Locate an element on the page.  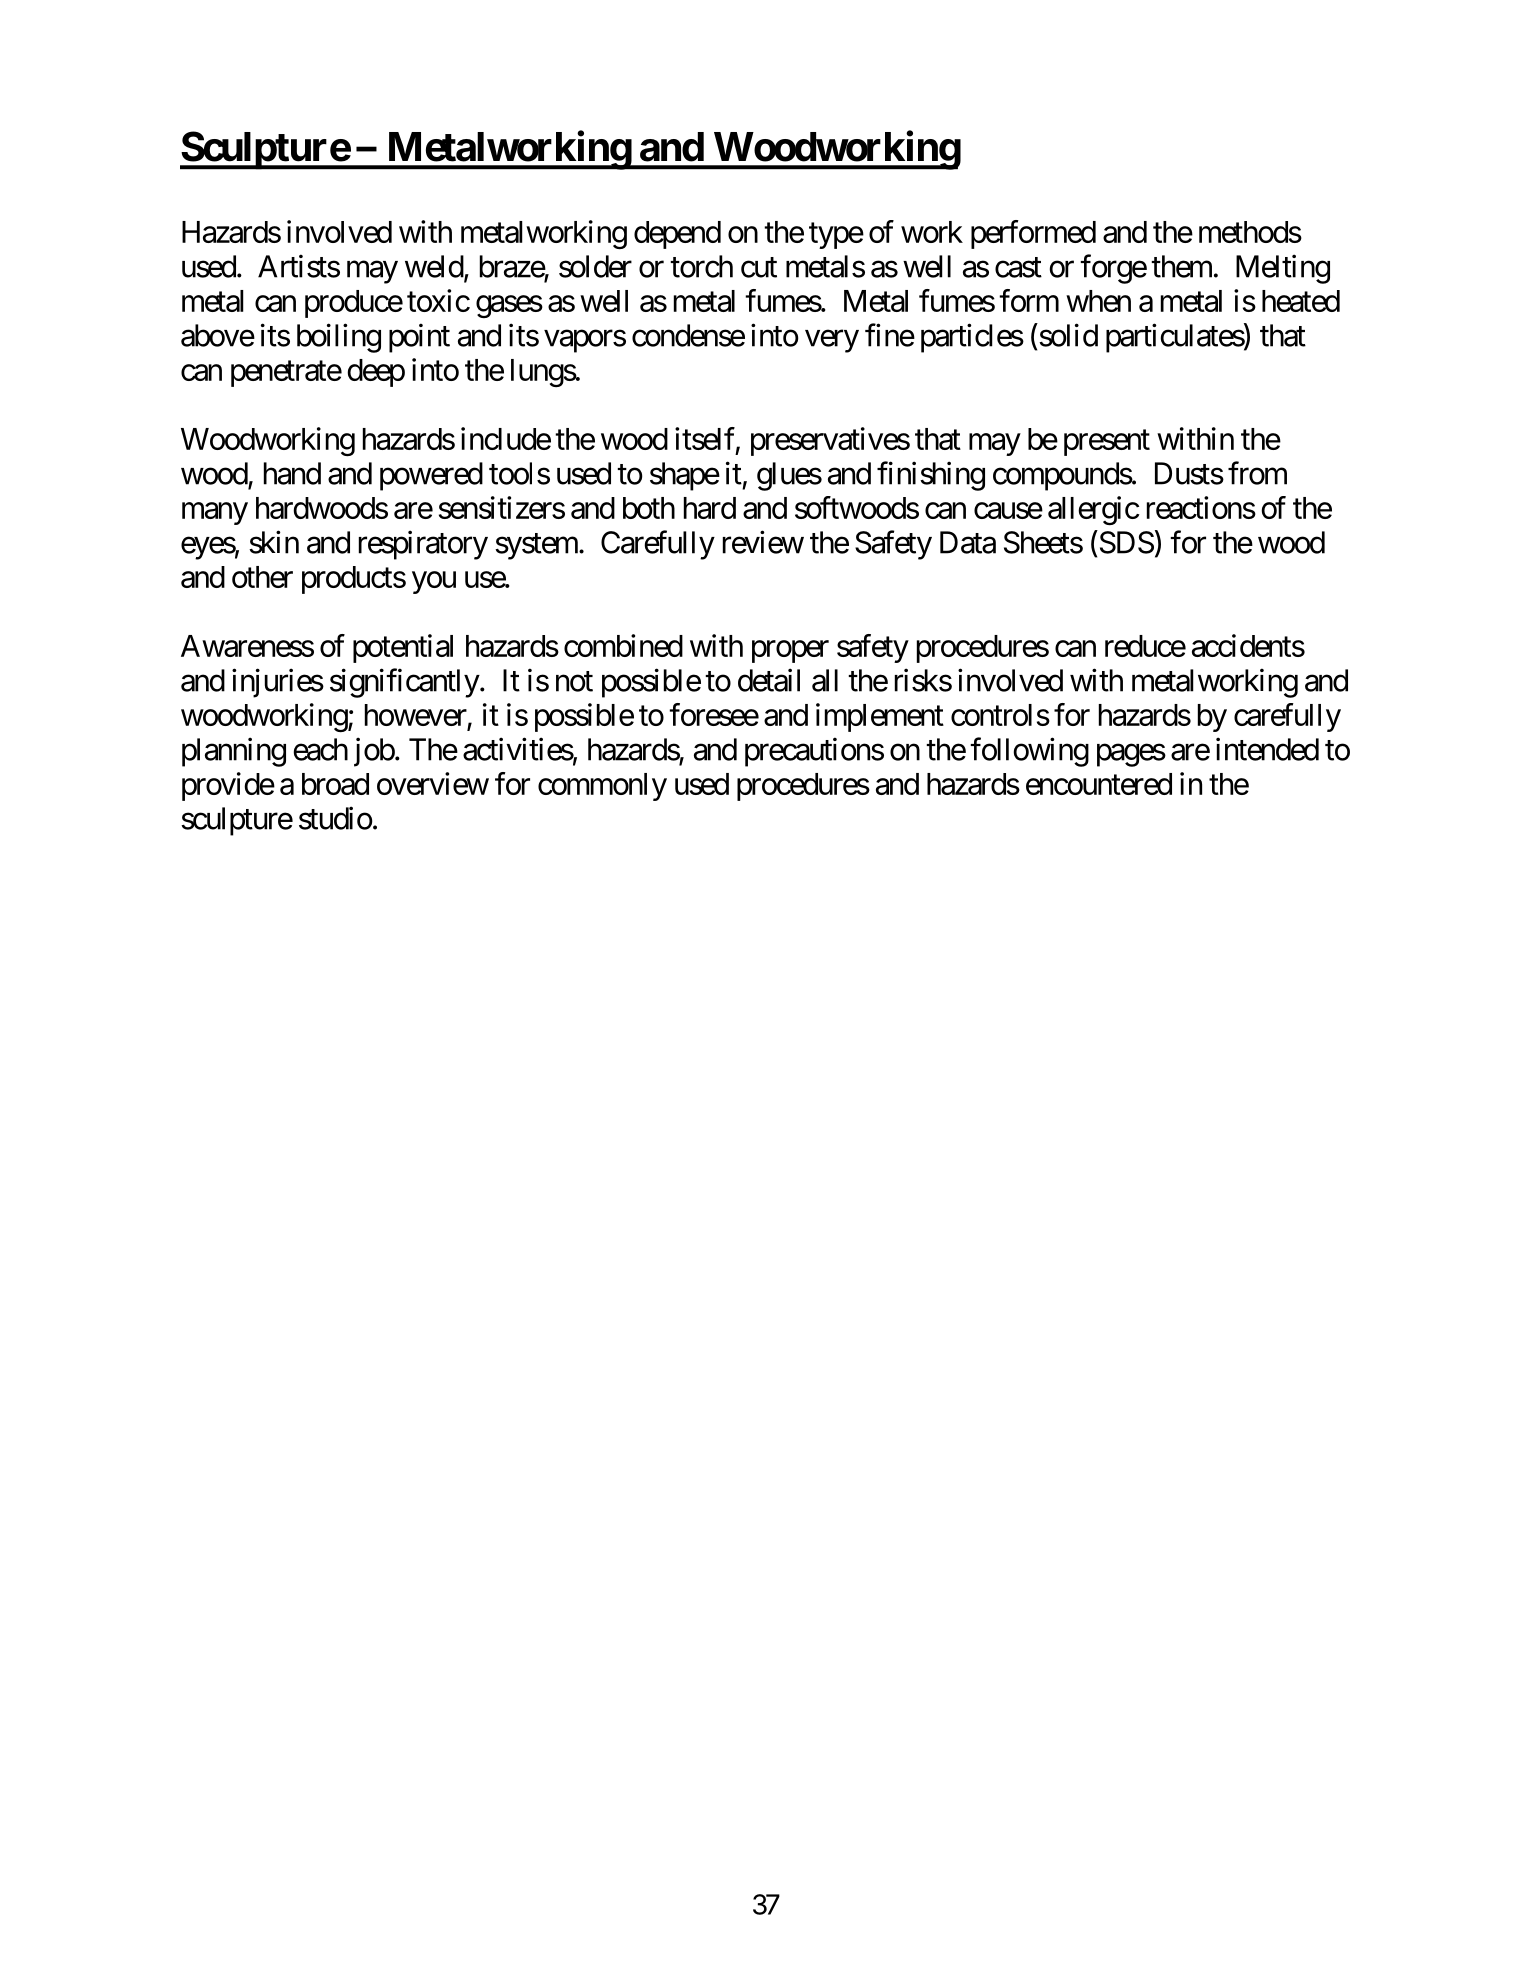
broad is located at coordinates (335, 784).
